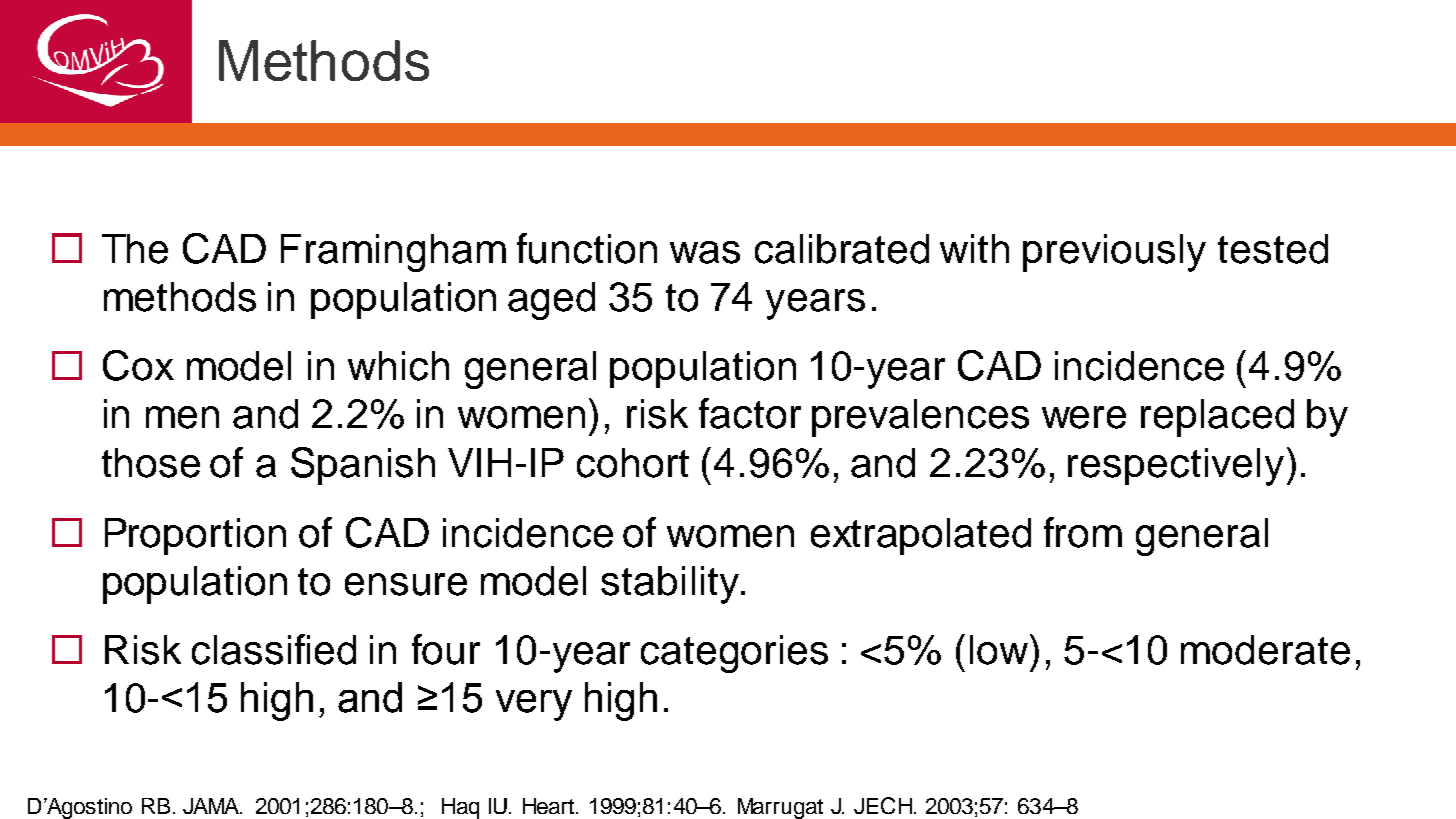 This screenshot has width=1456, height=819. What do you see at coordinates (921, 536) in the screenshot?
I see `extrapolated` at bounding box center [921, 536].
